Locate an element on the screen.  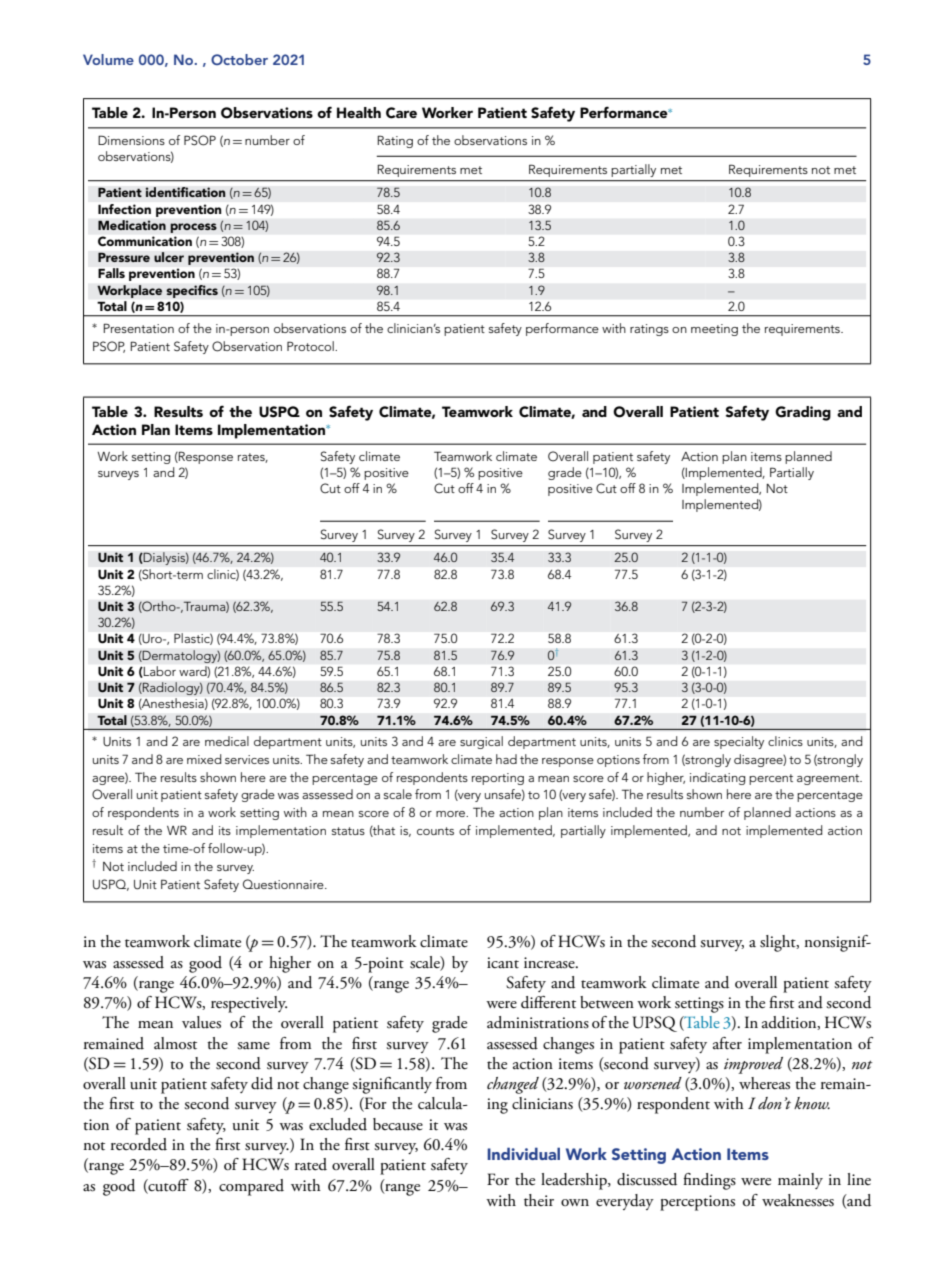
Care is located at coordinates (401, 113).
